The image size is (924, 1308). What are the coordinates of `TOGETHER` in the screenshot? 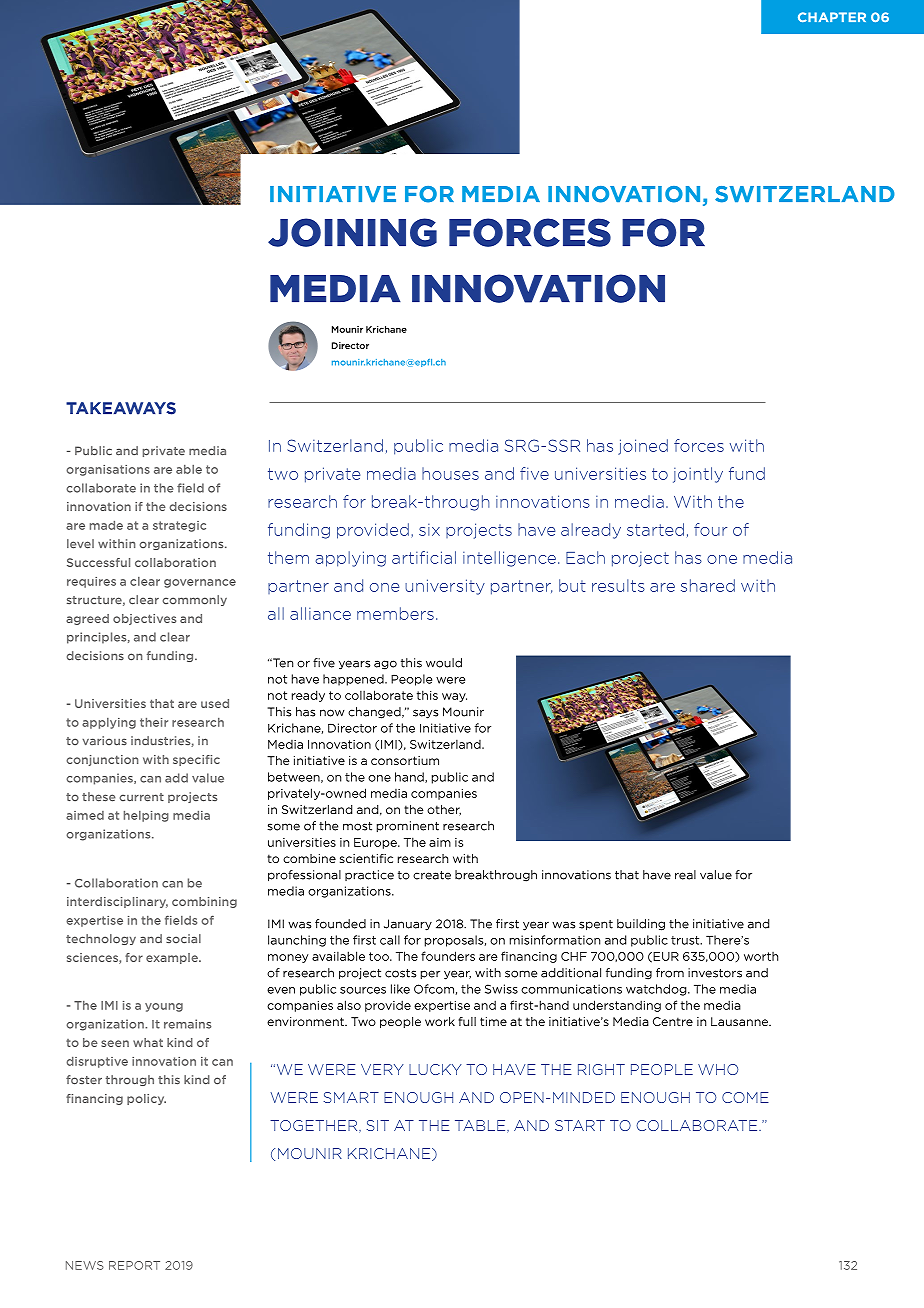 It's located at (315, 1126).
